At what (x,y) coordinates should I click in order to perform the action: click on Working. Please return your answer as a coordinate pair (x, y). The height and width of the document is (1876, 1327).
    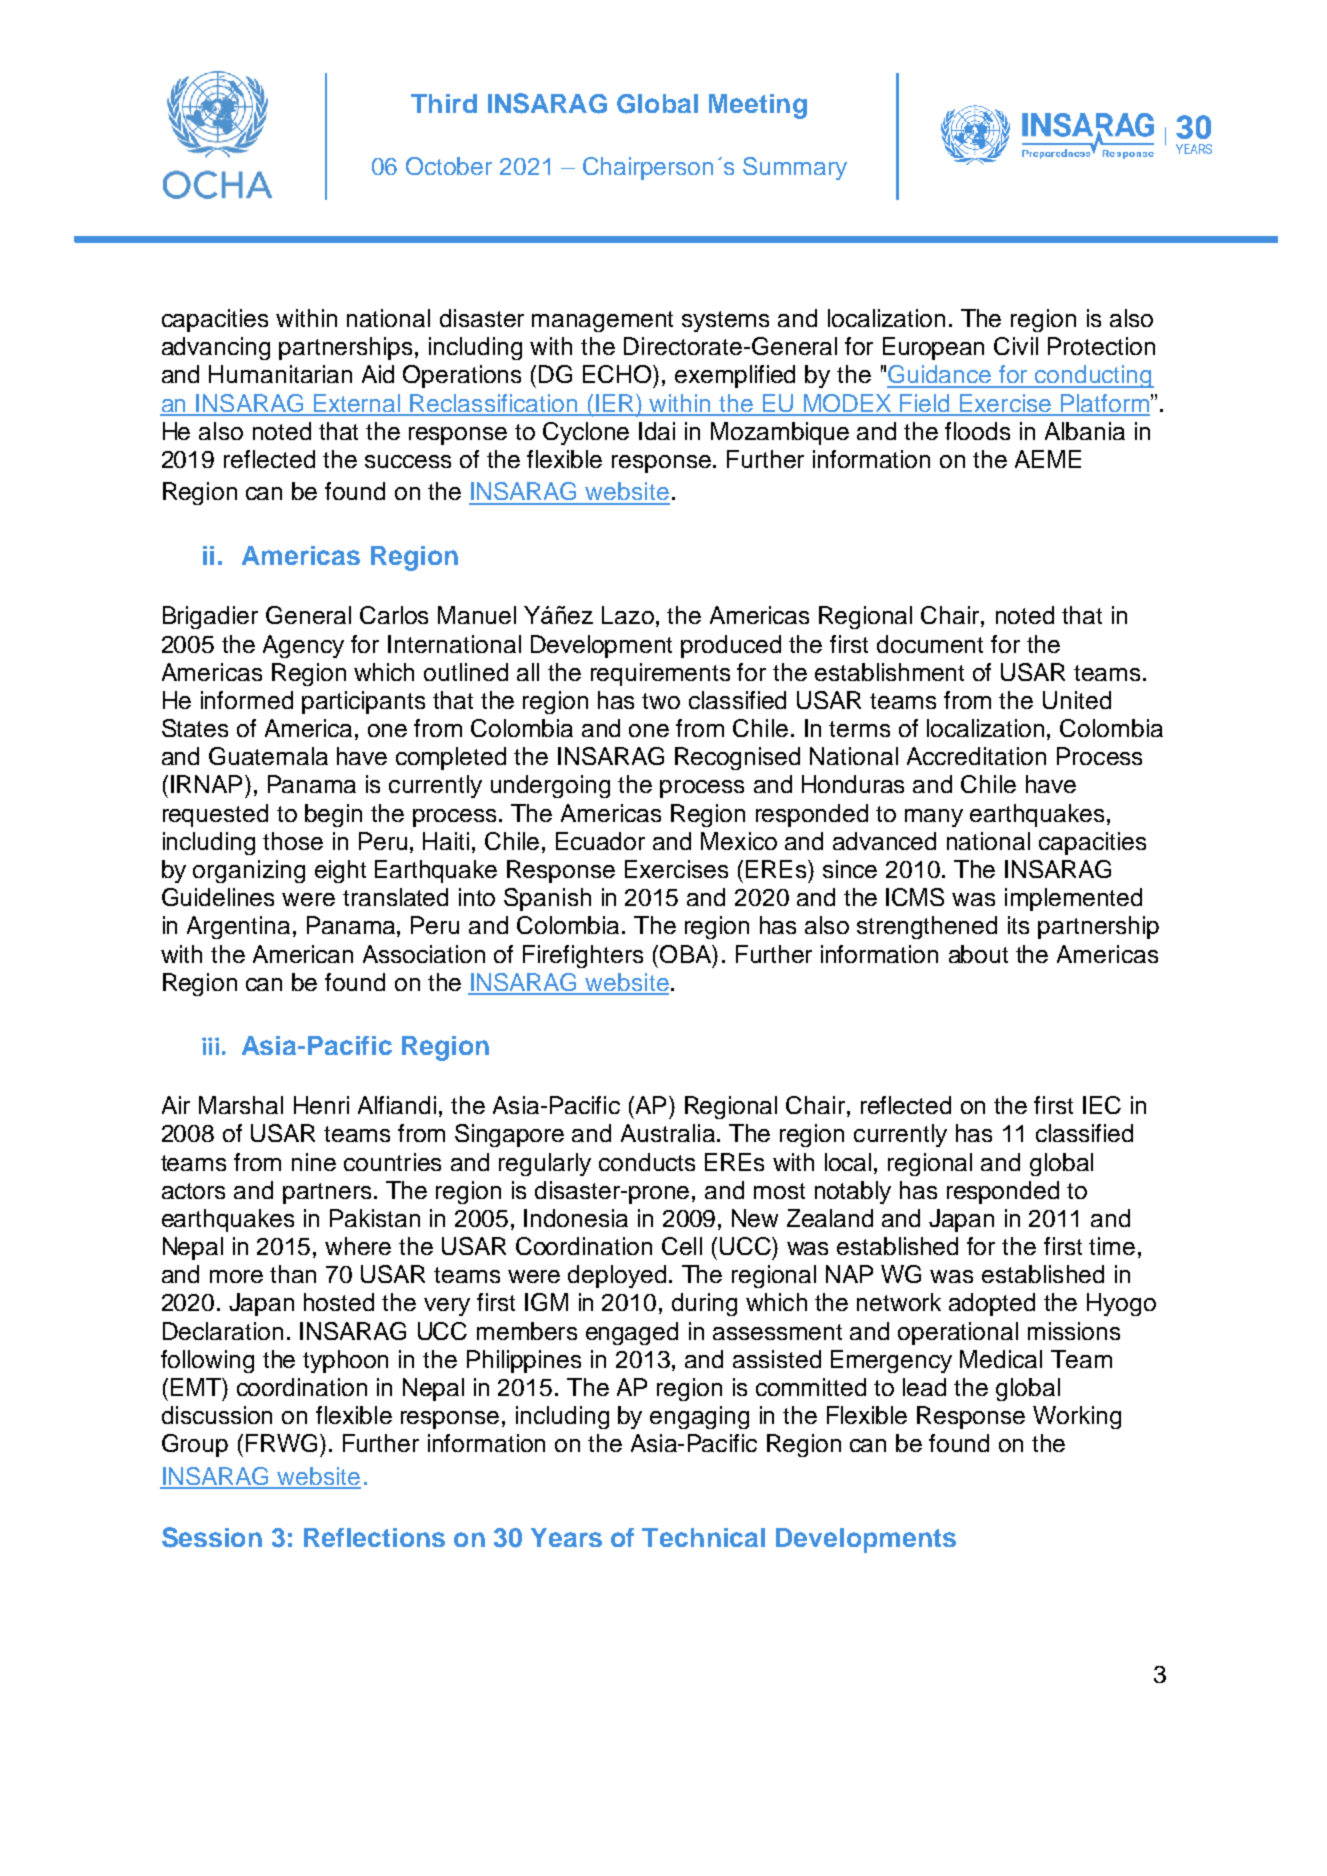
    Looking at the image, I should click on (1077, 1417).
